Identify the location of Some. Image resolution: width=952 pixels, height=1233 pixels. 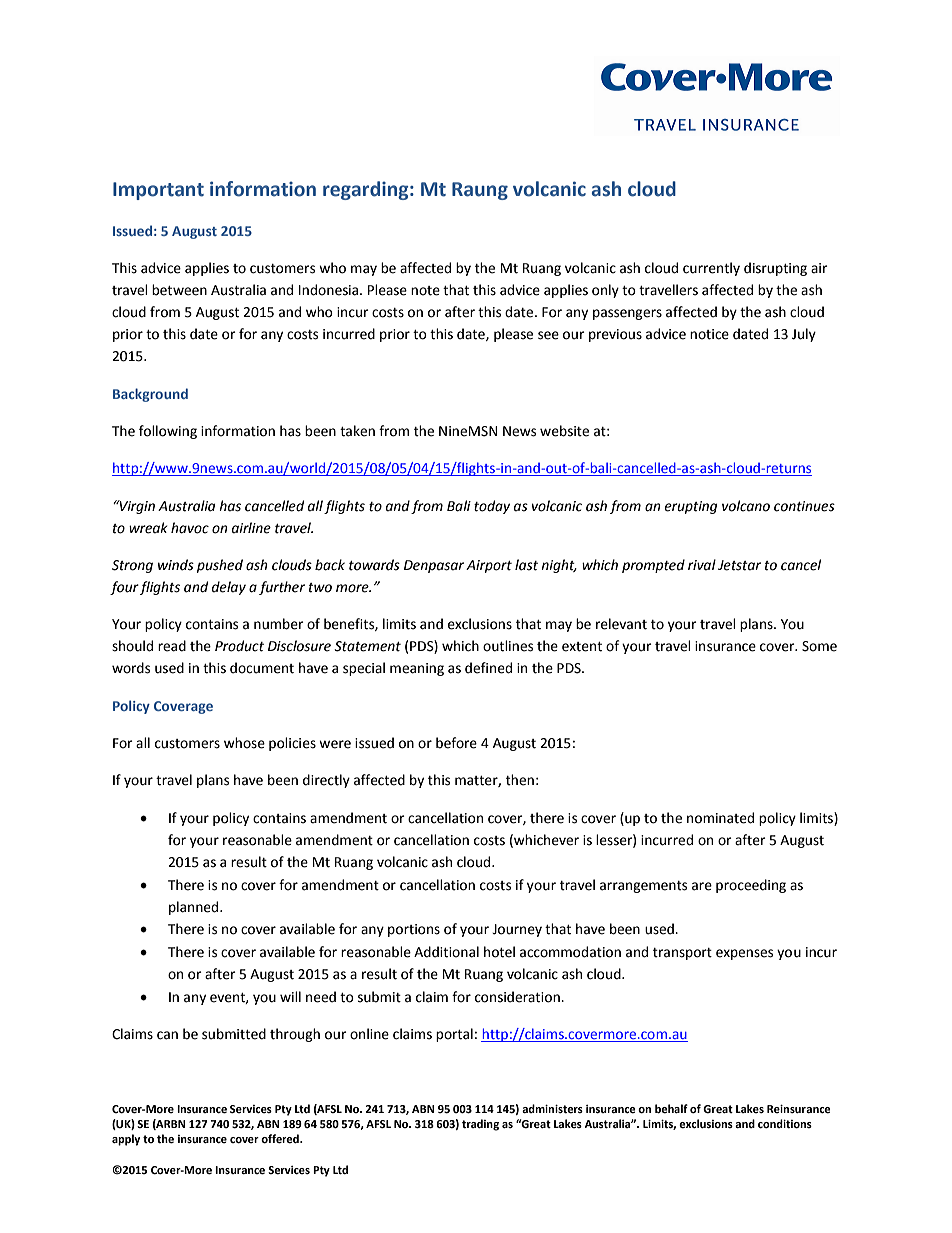
(819, 646).
